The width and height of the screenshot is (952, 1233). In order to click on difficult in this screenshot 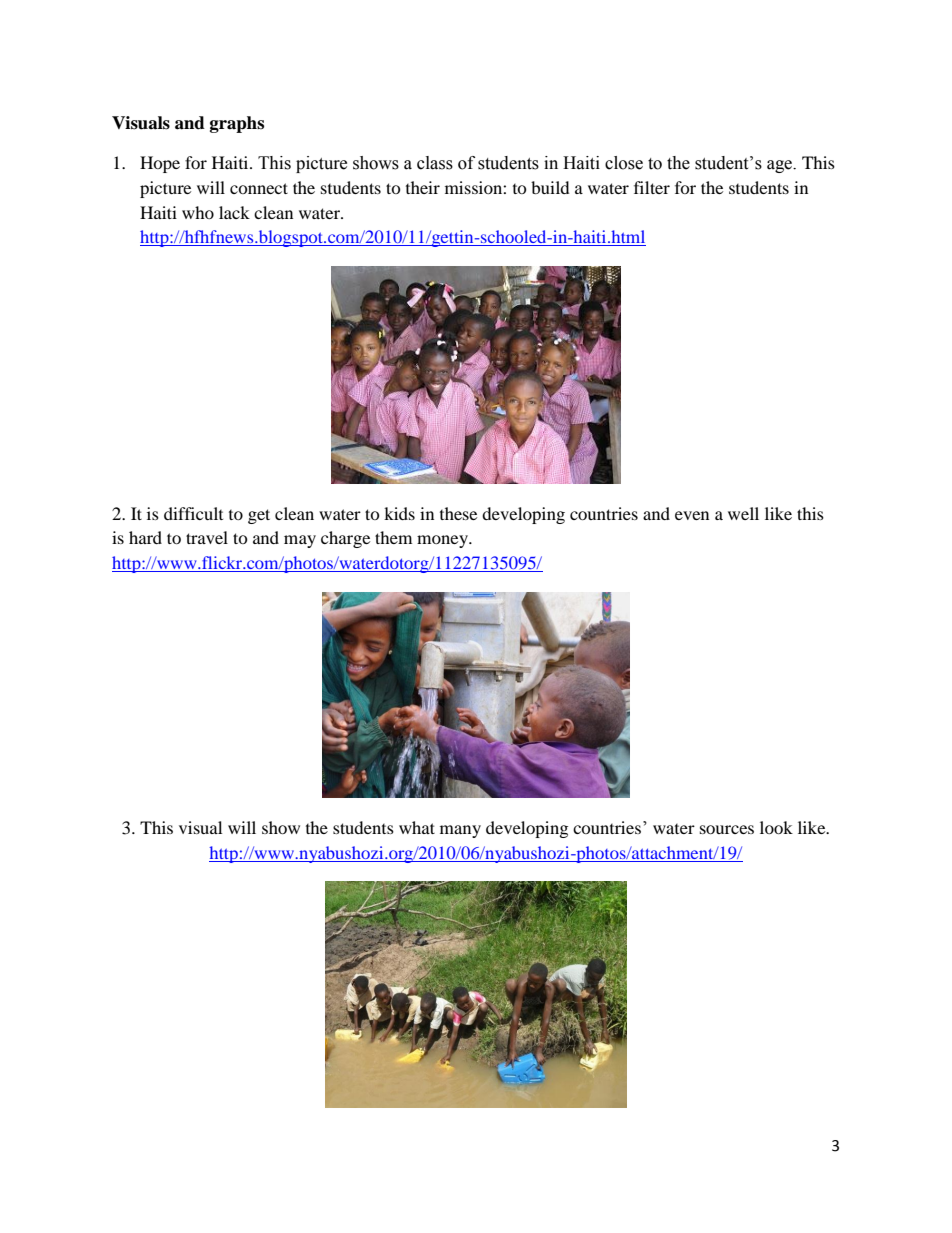, I will do `click(193, 513)`.
